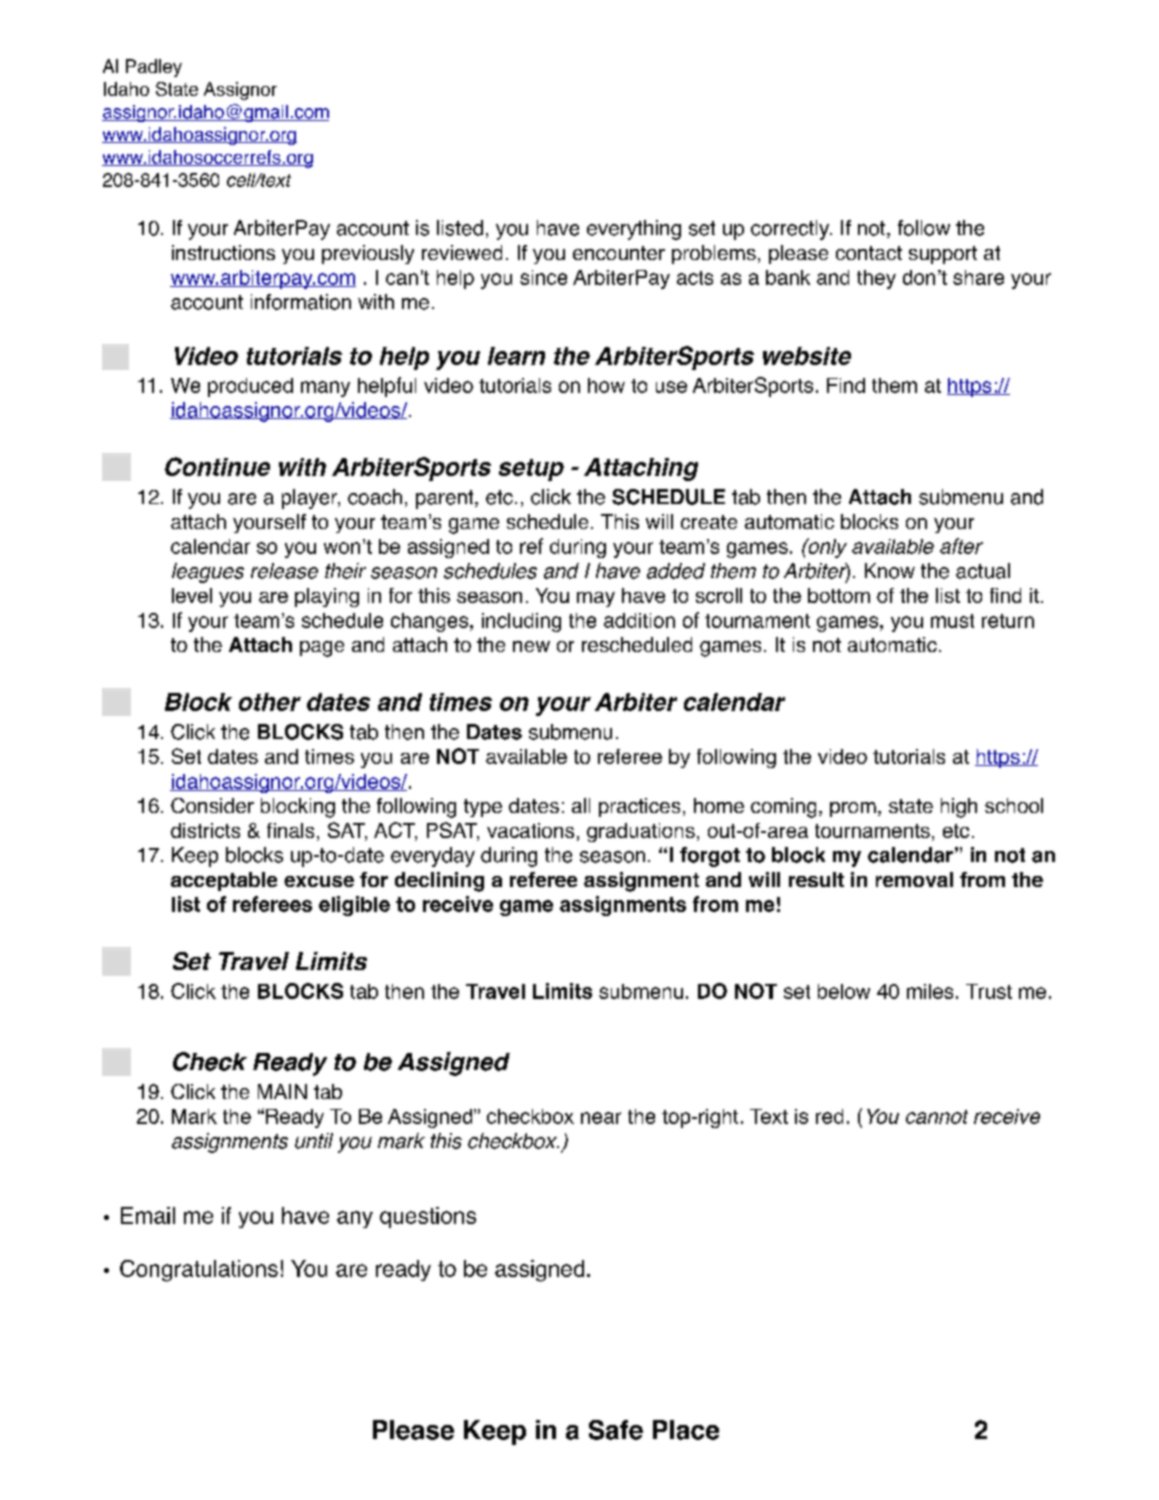 The height and width of the screenshot is (1500, 1159). I want to click on finals, so click(290, 830).
